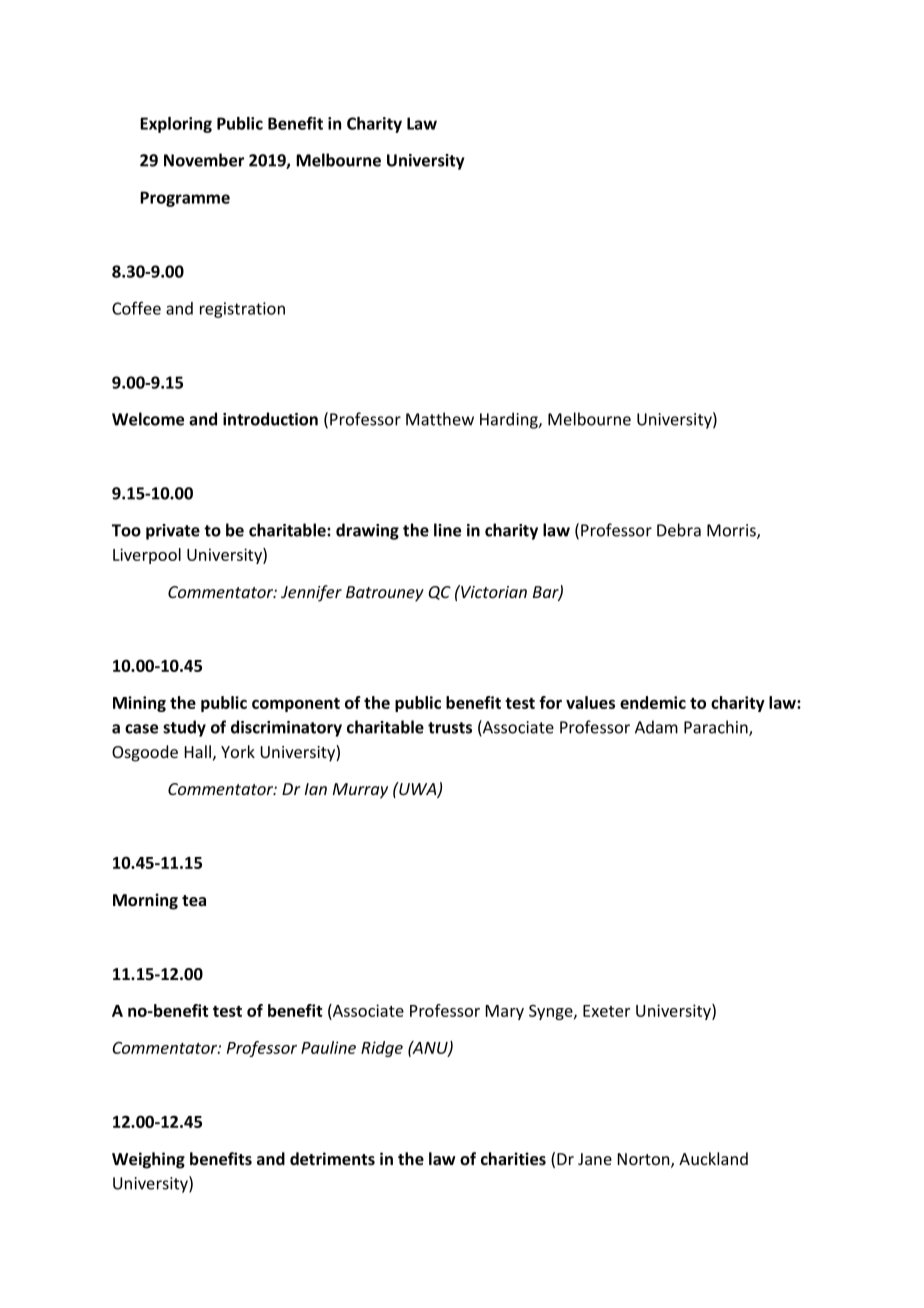  Describe the element at coordinates (440, 419) in the image. I see `Matthew` at that location.
